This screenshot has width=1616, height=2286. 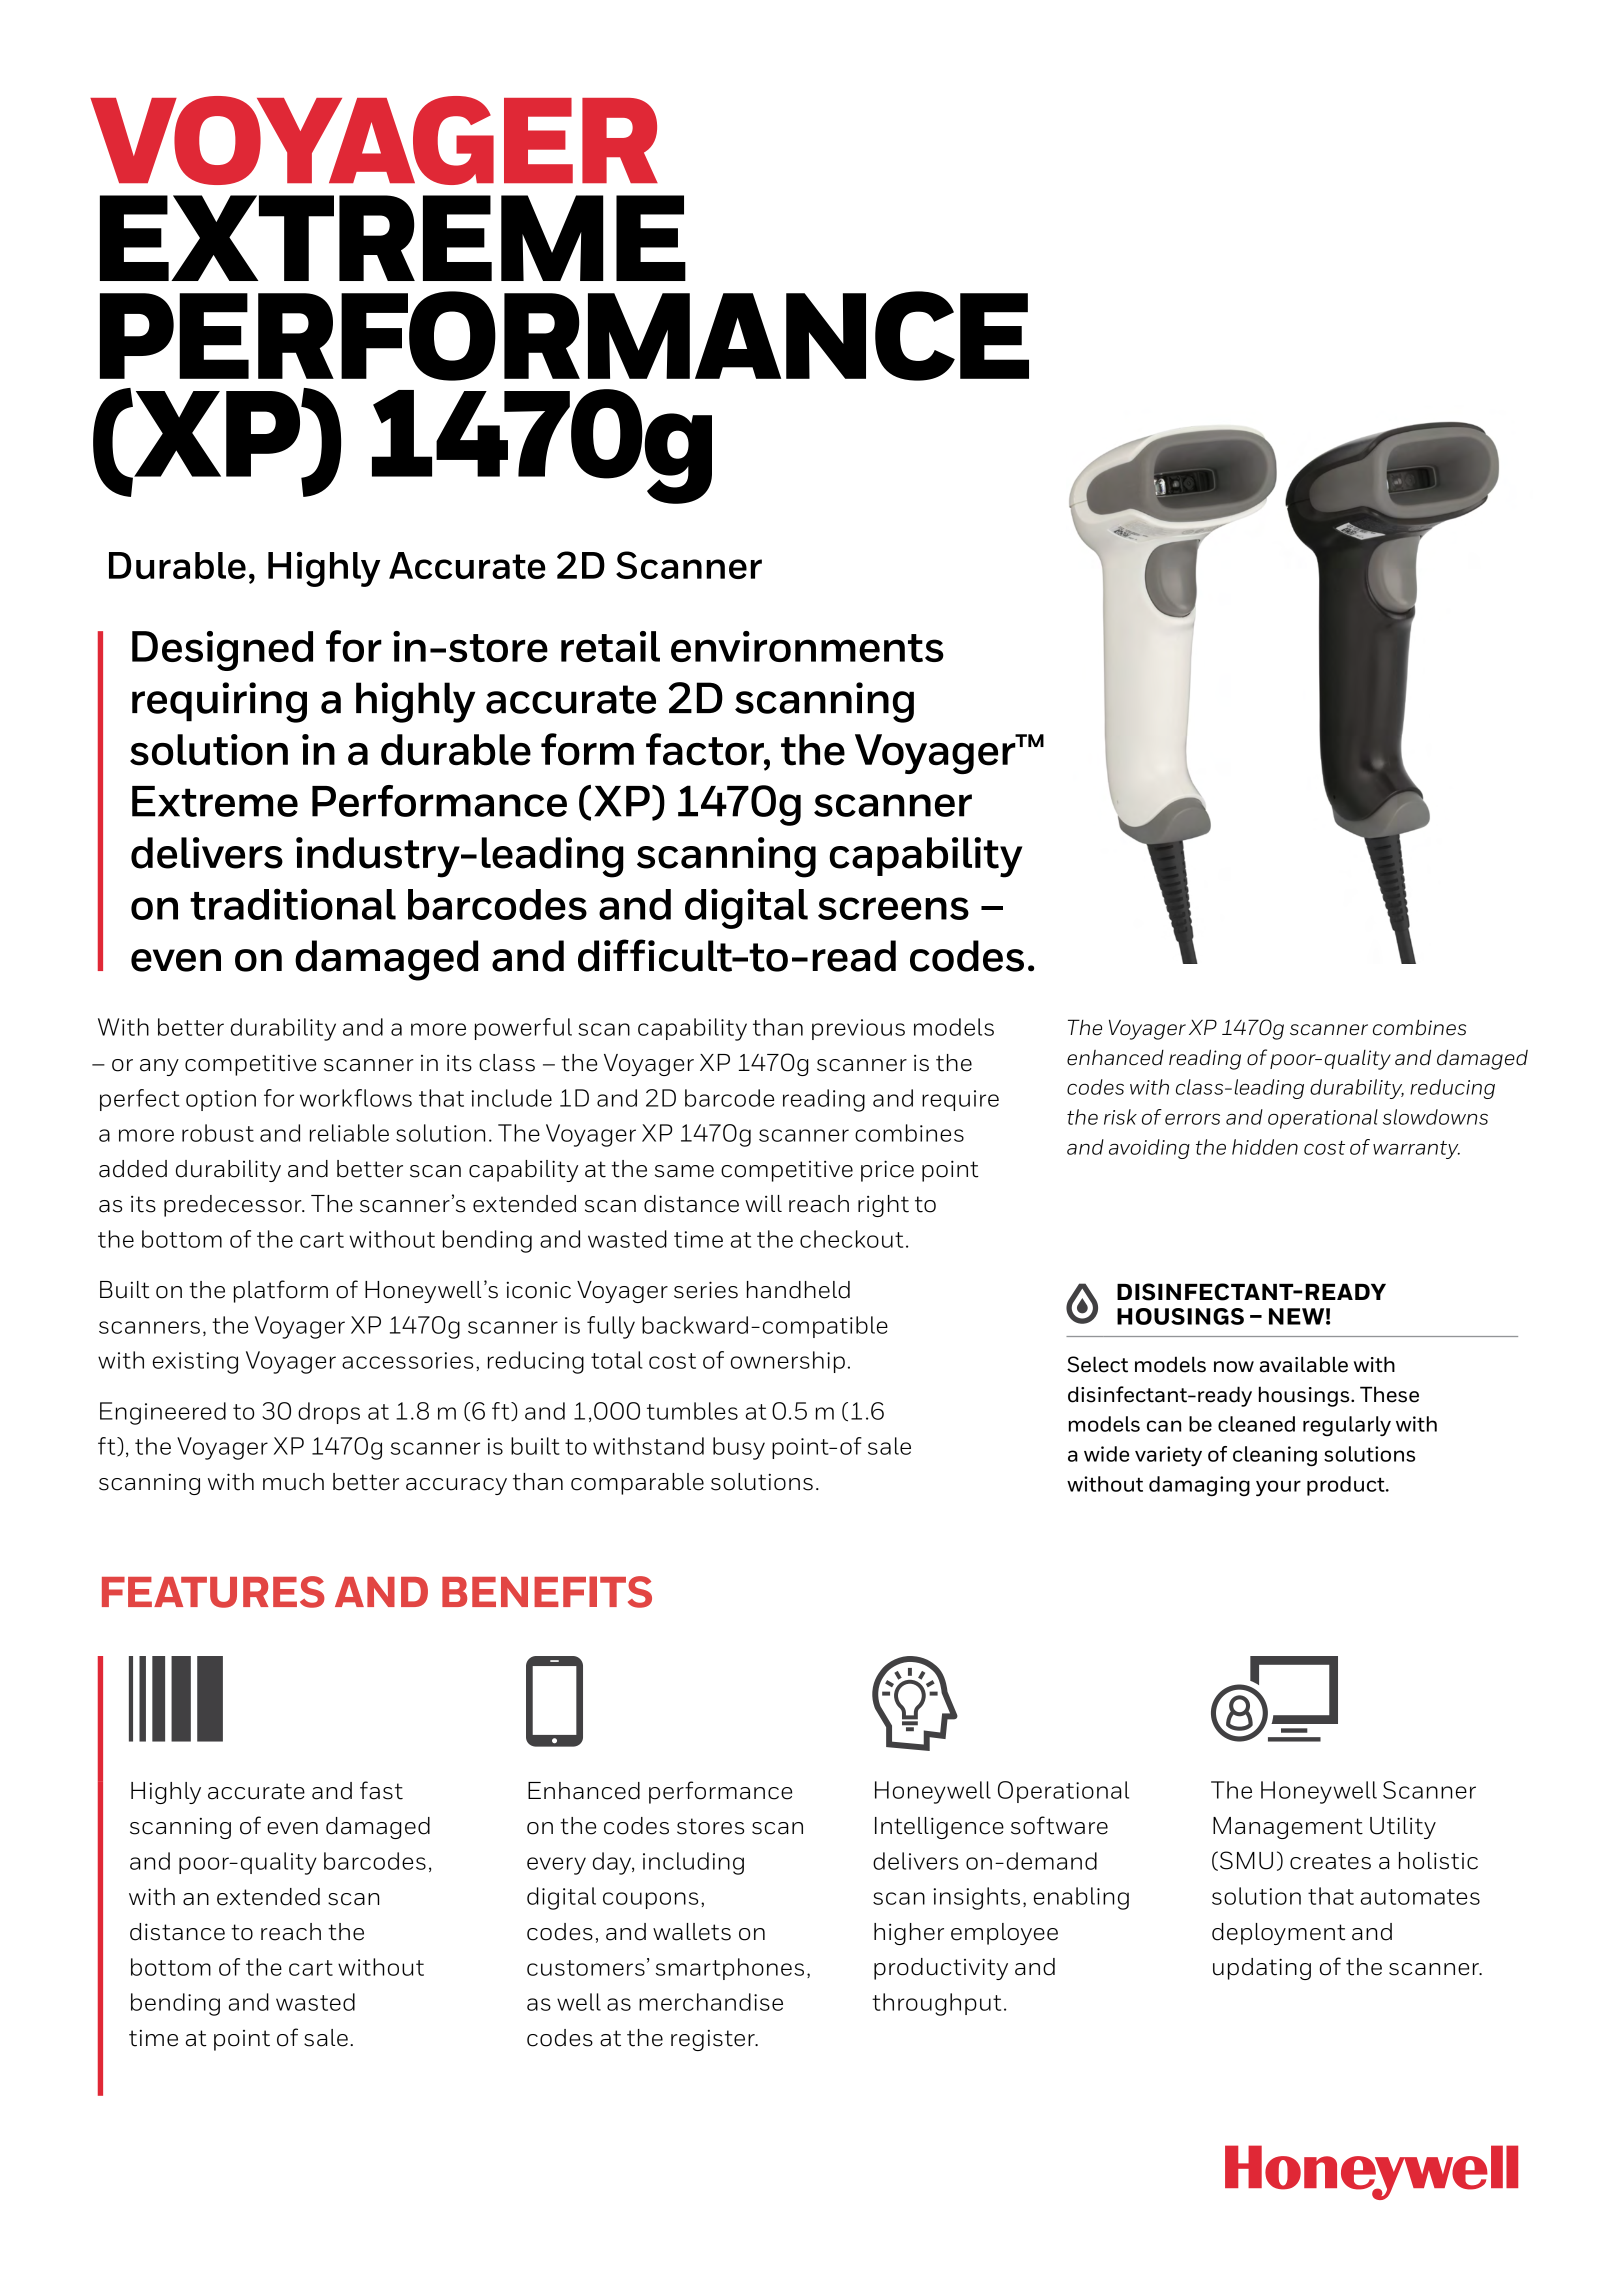 What do you see at coordinates (195, 1363) in the screenshot?
I see `existing` at bounding box center [195, 1363].
